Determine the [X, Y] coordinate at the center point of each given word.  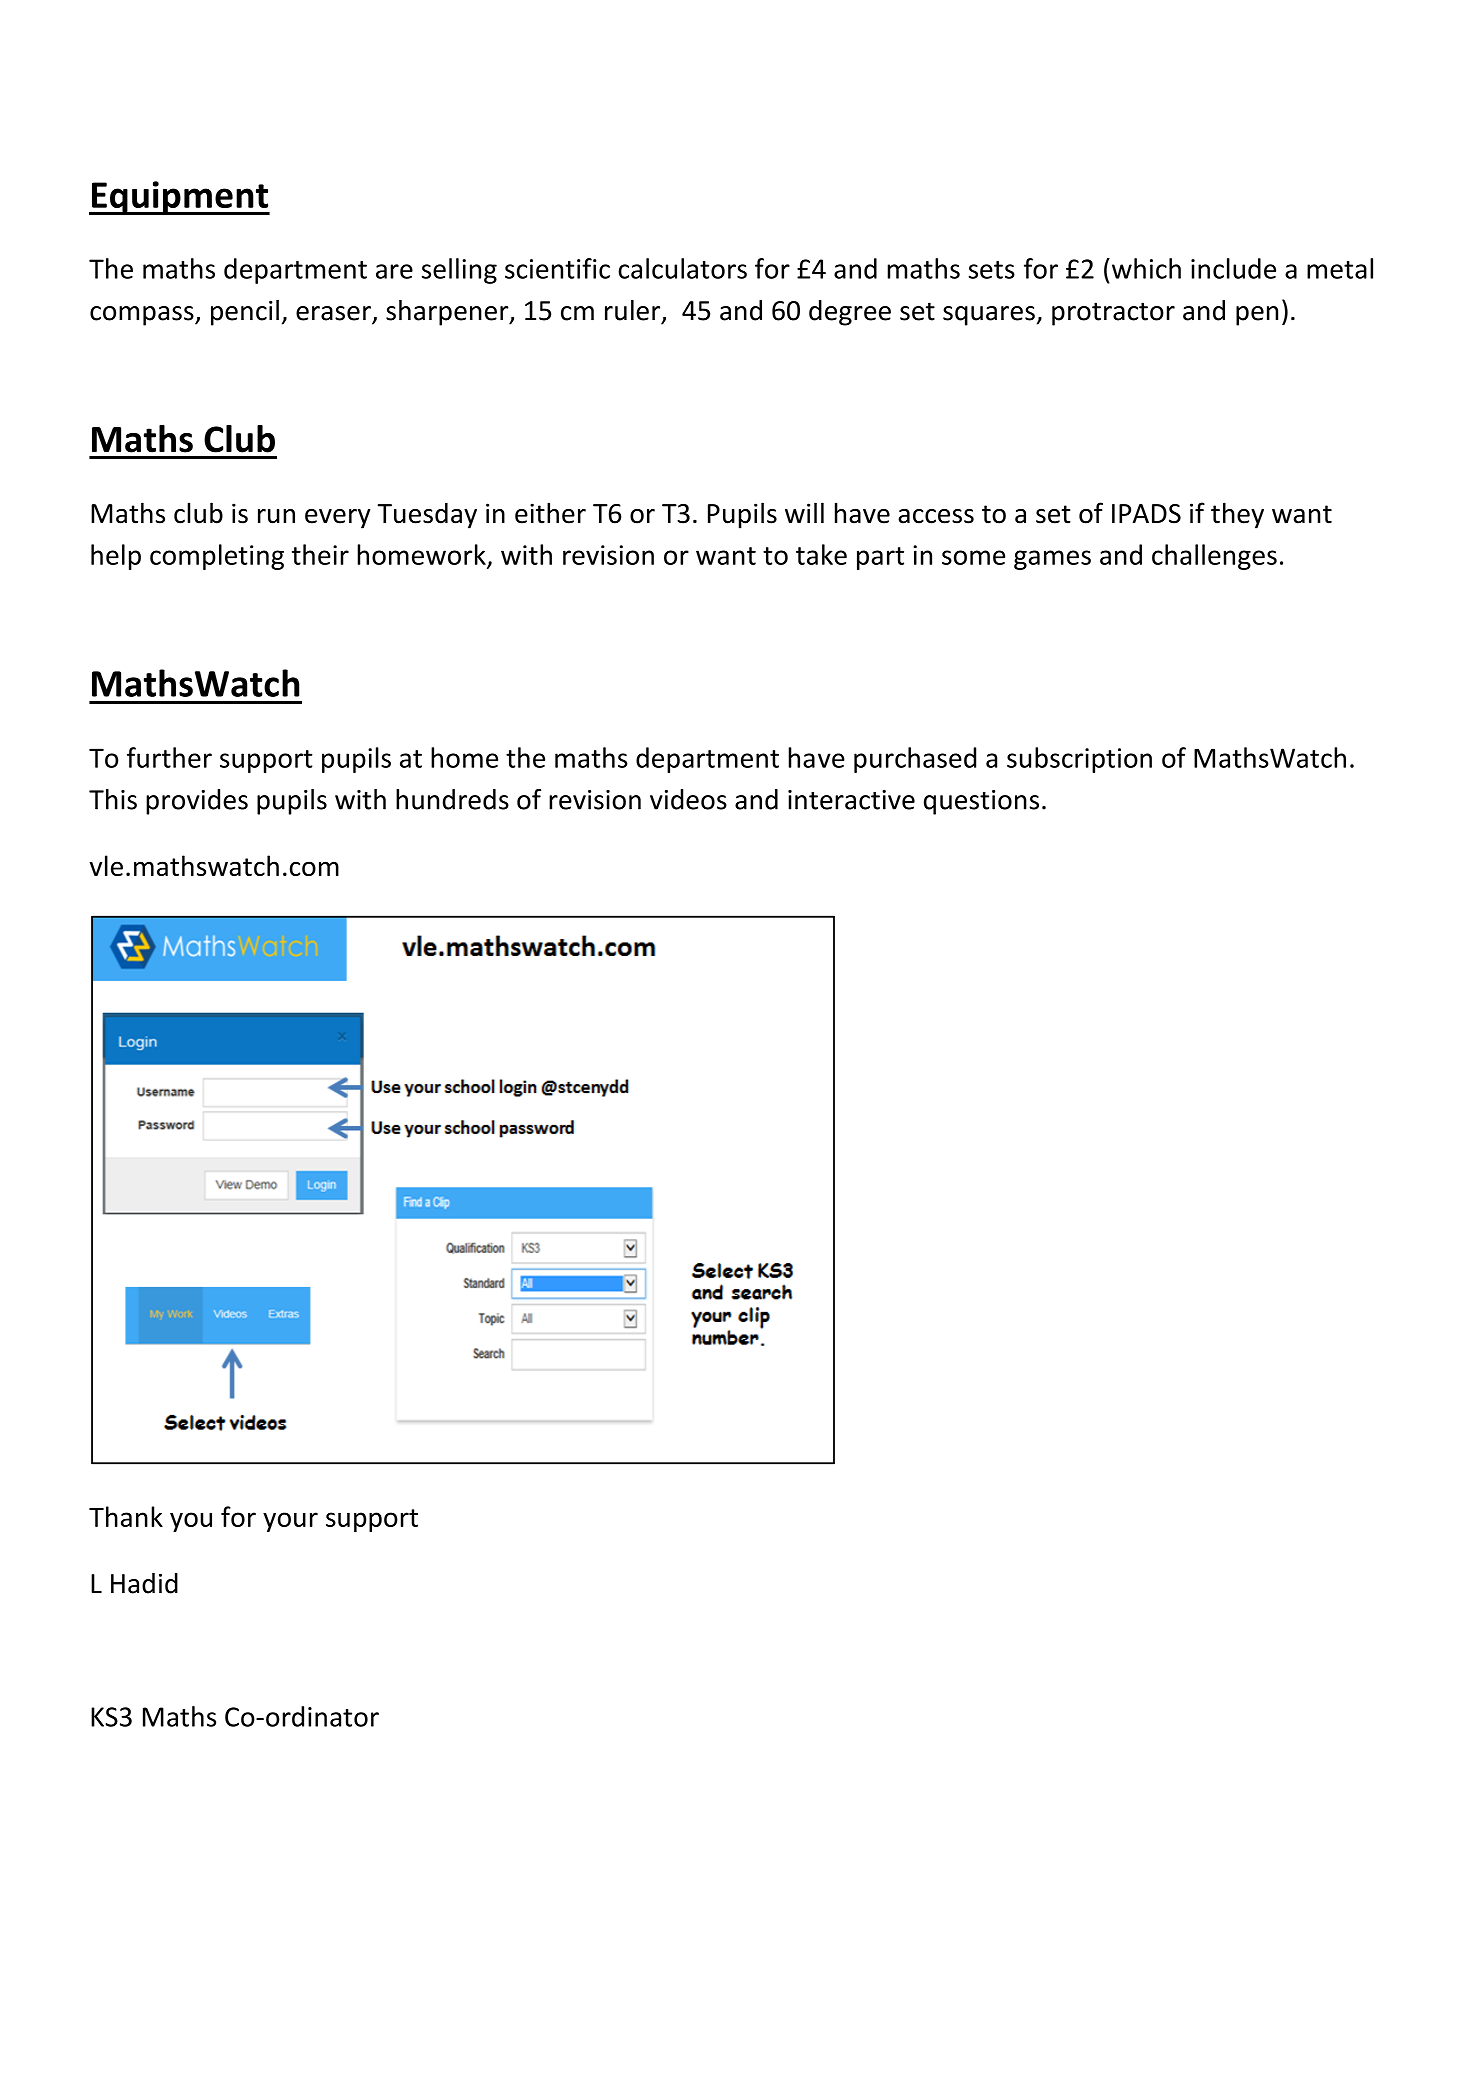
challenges [1214, 557]
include [1233, 268]
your [290, 1522]
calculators [682, 268]
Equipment [180, 198]
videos [688, 799]
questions [981, 802]
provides [197, 802]
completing [217, 557]
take [821, 554]
